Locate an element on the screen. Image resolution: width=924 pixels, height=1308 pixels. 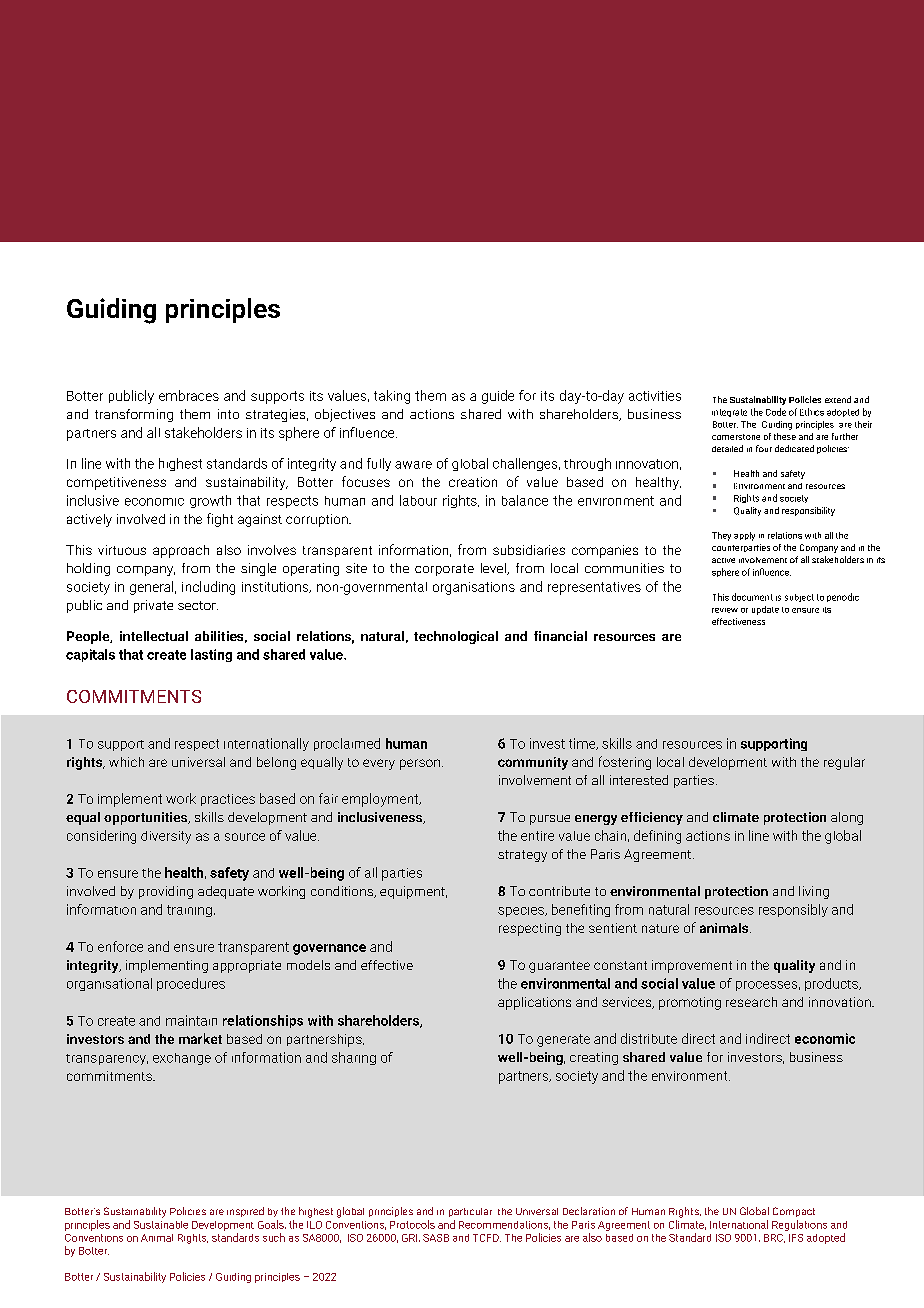
update is located at coordinates (765, 610).
